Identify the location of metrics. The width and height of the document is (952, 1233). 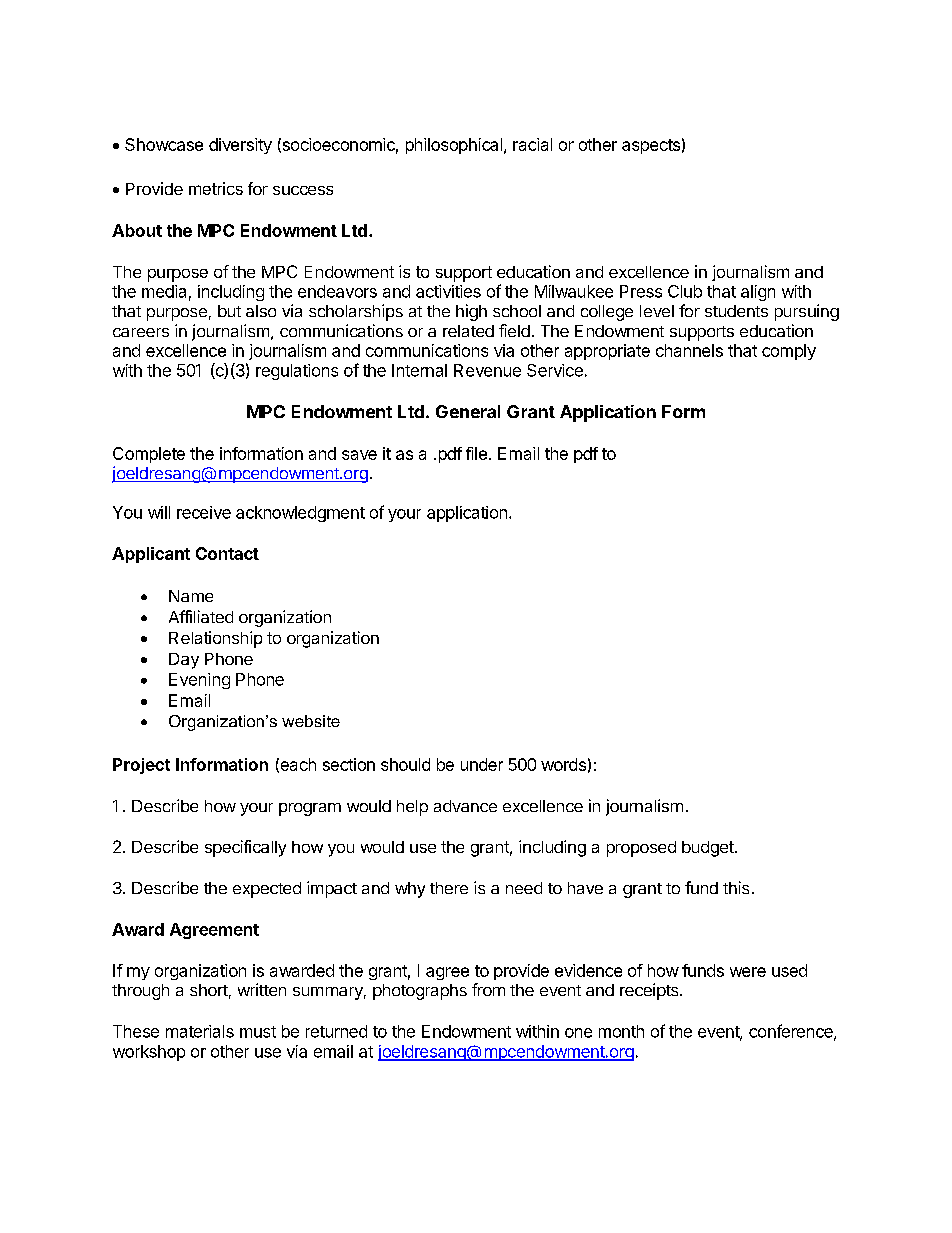
(216, 188).
